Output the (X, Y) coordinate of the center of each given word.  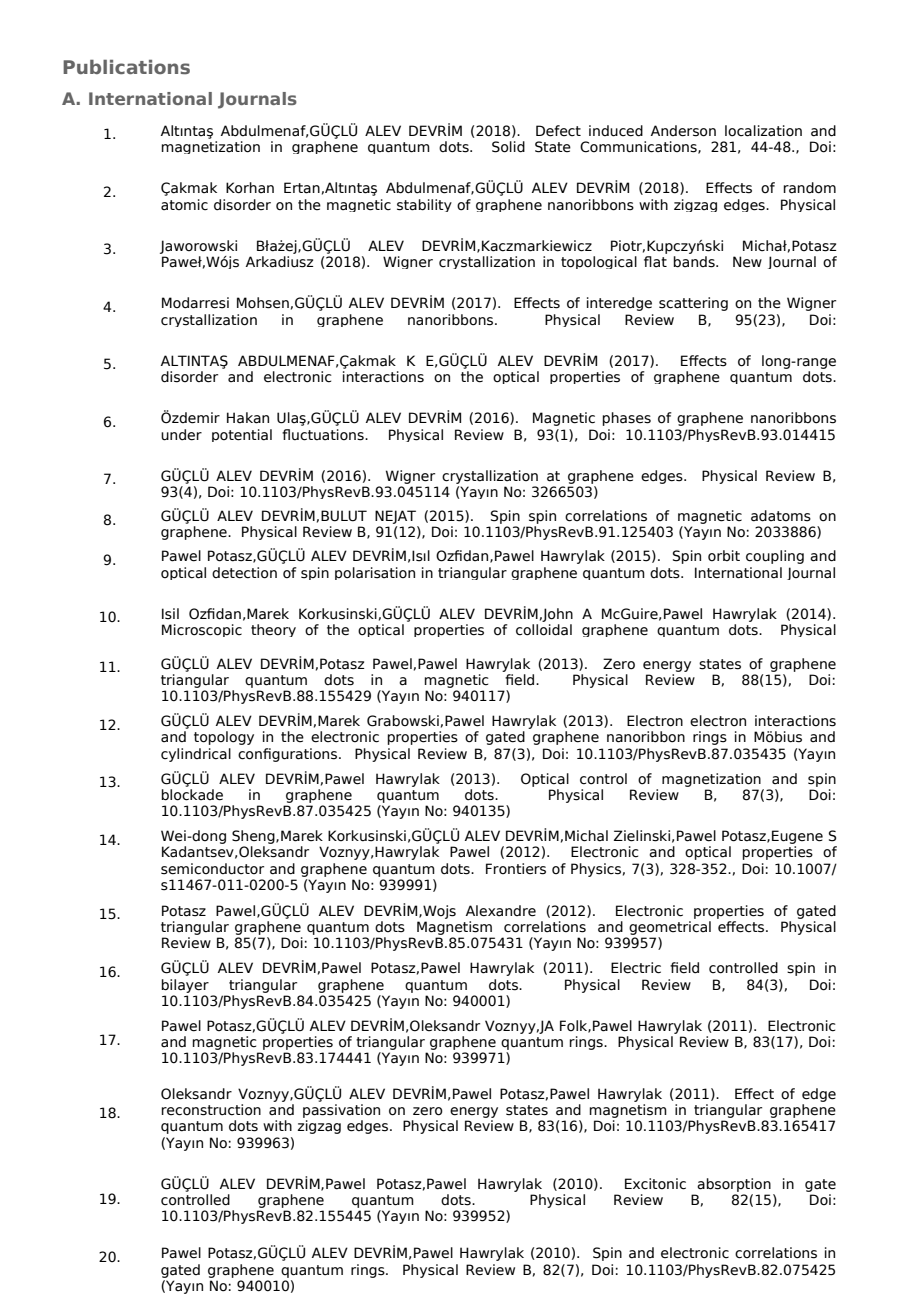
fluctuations (324, 435)
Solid (508, 147)
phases (626, 419)
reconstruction (211, 1110)
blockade (192, 795)
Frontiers (516, 869)
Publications (126, 66)
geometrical (670, 928)
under (181, 435)
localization (763, 131)
